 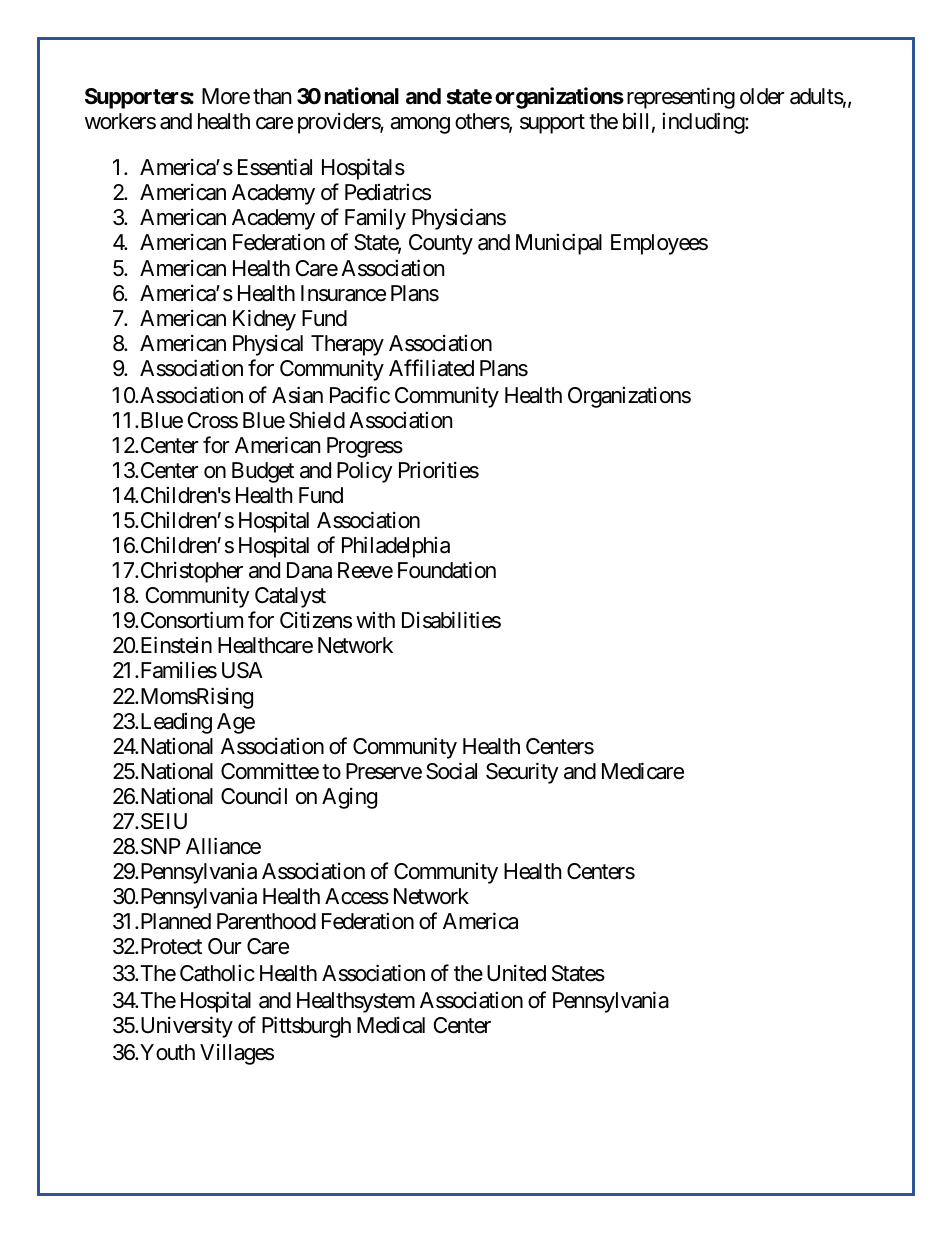 What do you see at coordinates (420, 125) in the screenshot?
I see `among` at bounding box center [420, 125].
